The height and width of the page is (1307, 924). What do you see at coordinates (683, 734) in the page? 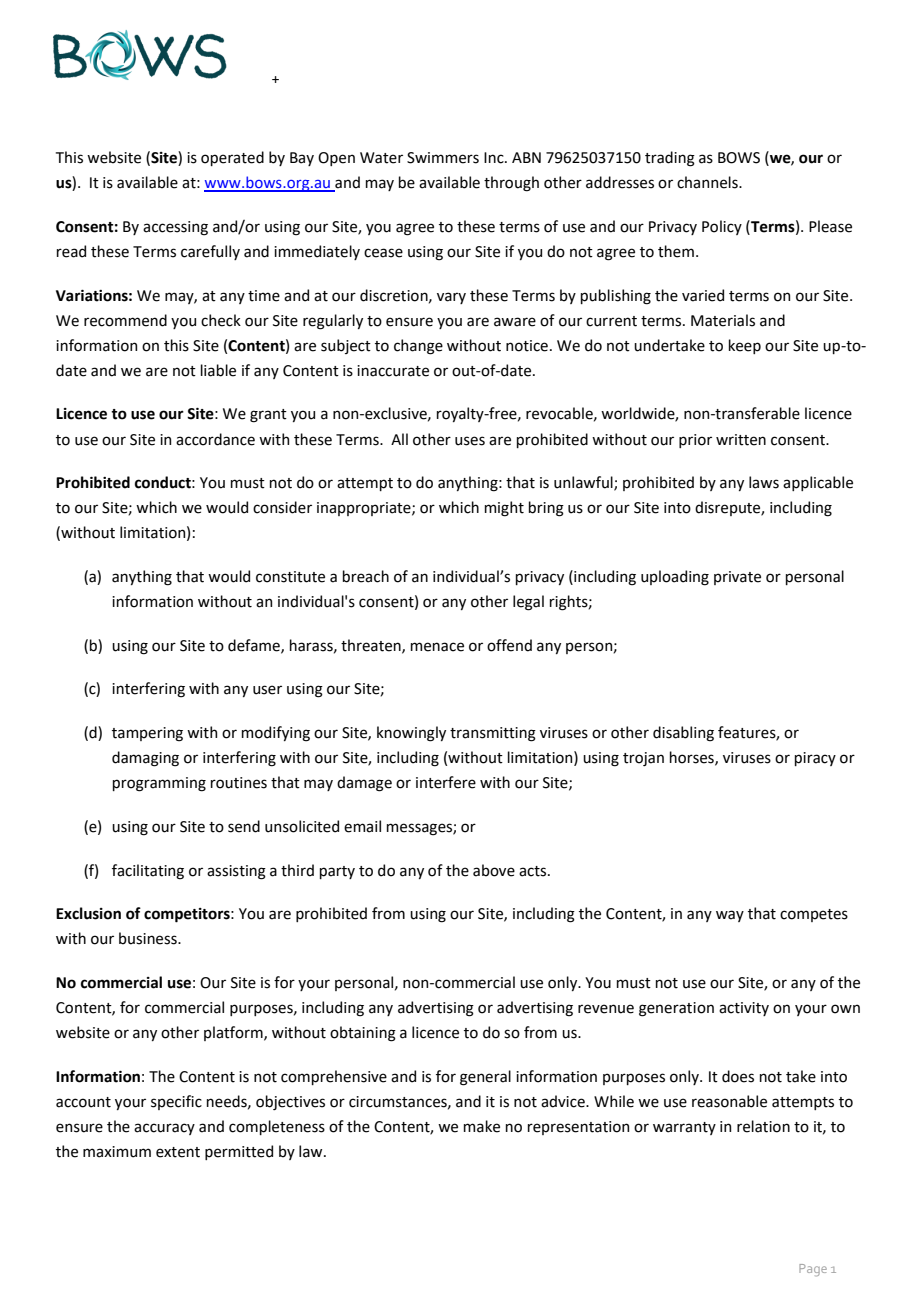
I see `disabling` at bounding box center [683, 734].
